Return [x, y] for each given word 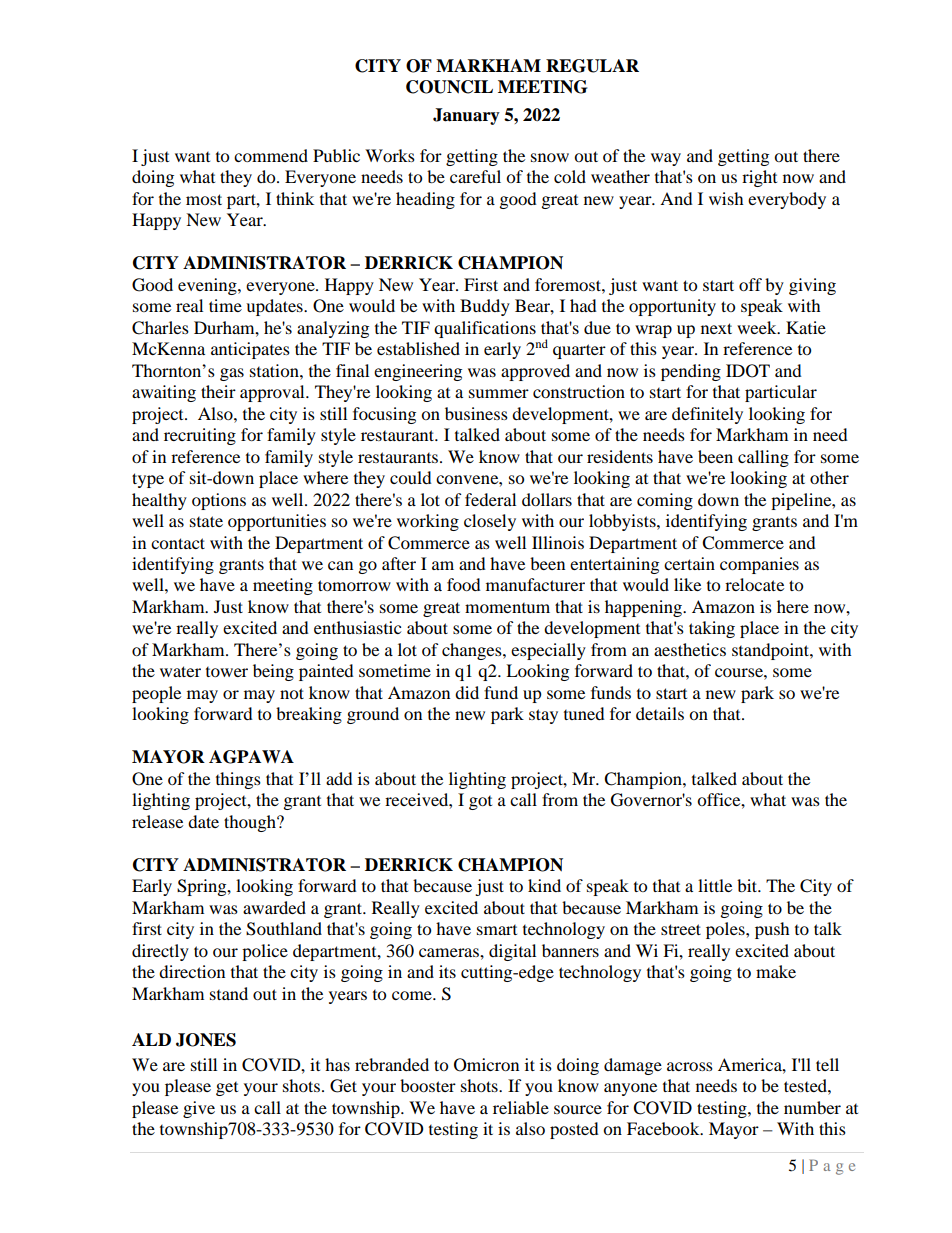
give [199, 1109]
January [466, 116]
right [759, 178]
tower [227, 672]
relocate [754, 584]
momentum [507, 608]
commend [271, 155]
